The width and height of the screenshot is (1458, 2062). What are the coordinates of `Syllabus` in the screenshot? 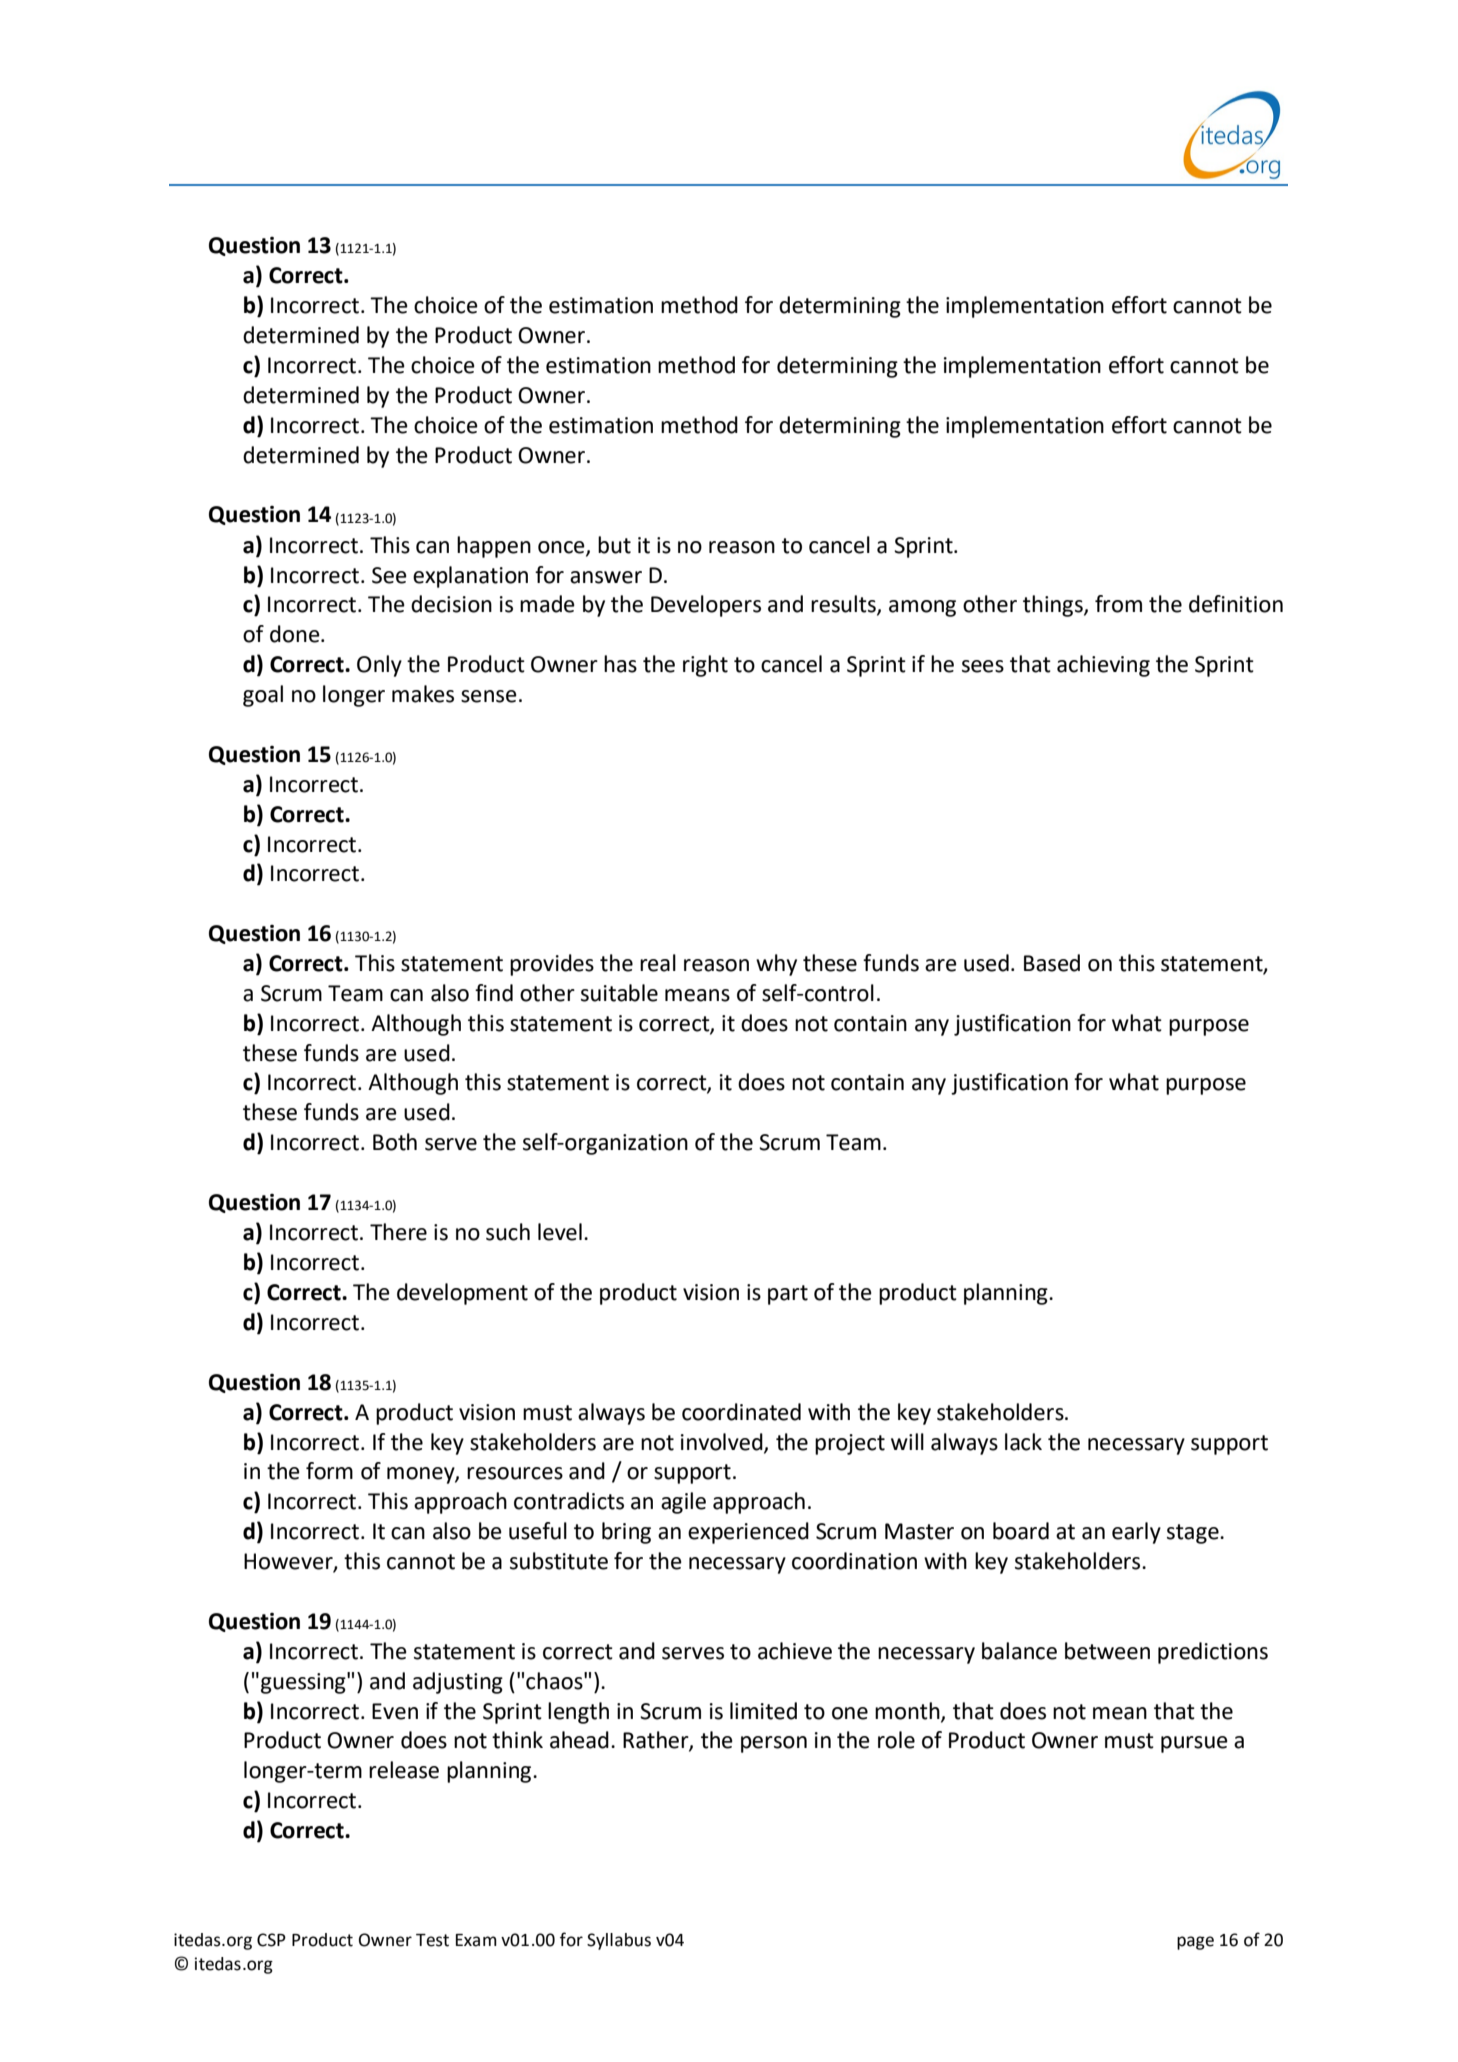 It's located at (619, 1941).
